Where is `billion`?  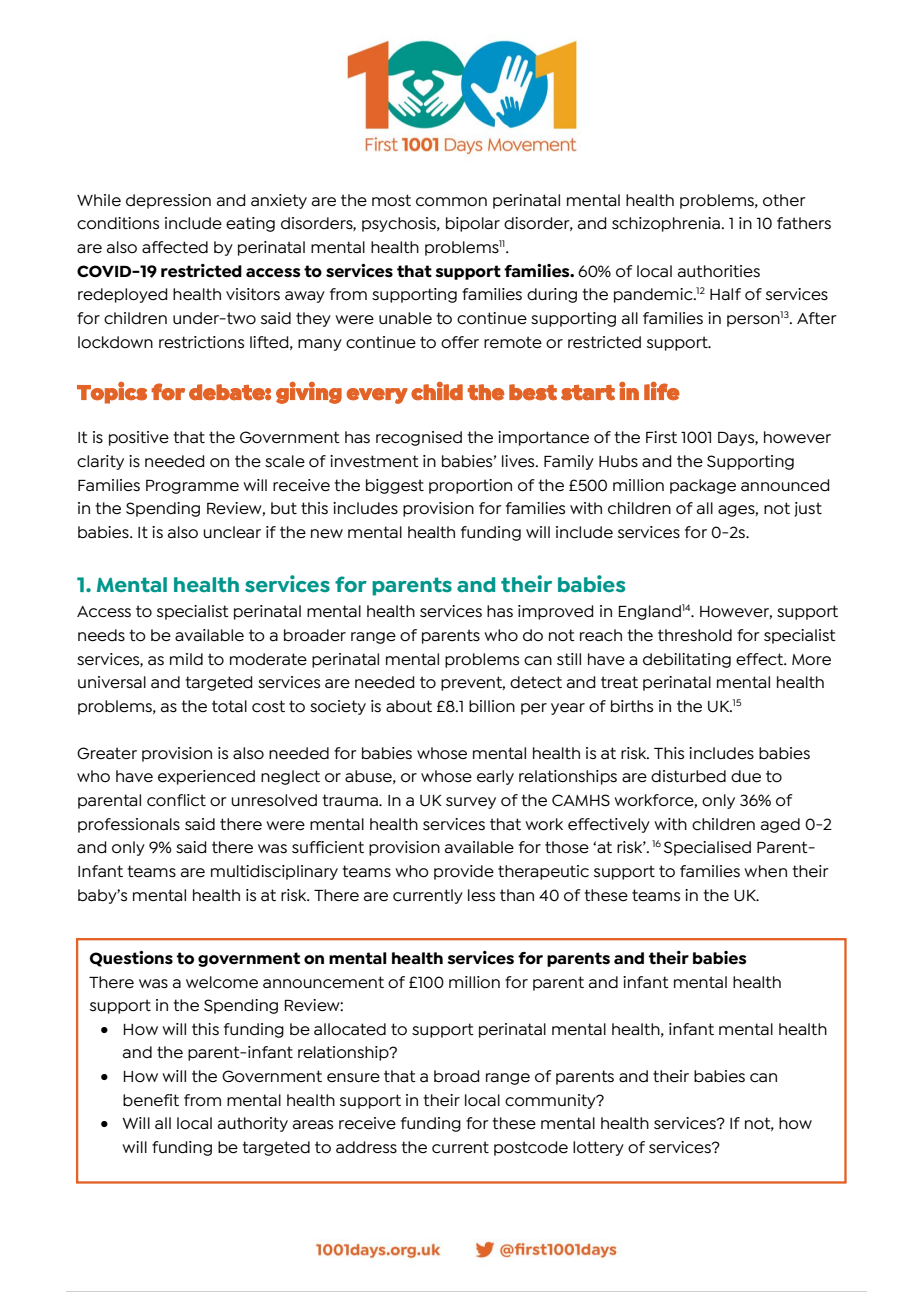
billion is located at coordinates (492, 706).
